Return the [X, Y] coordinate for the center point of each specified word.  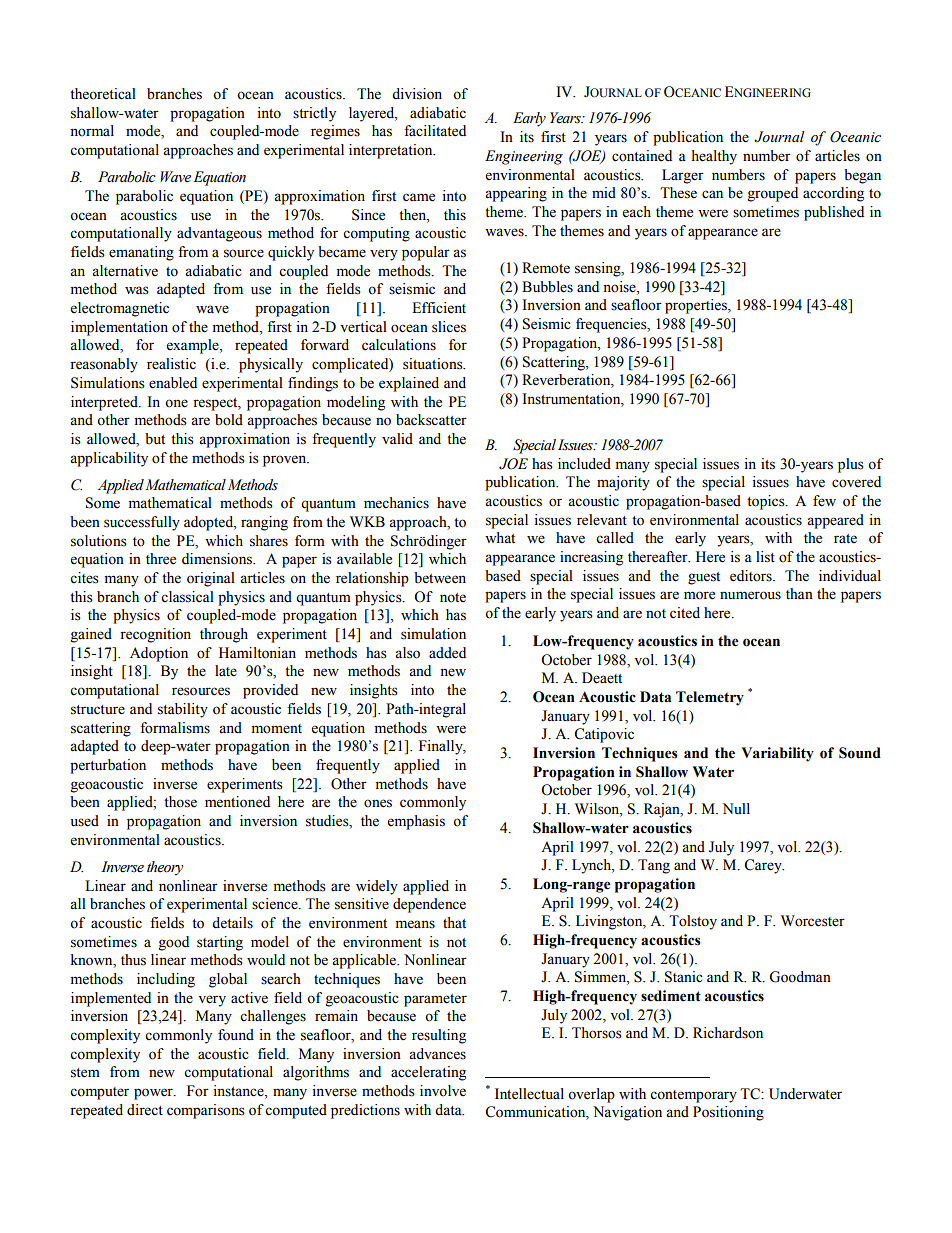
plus [851, 465]
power [154, 1094]
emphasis [416, 822]
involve [443, 1091]
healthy [714, 157]
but [155, 439]
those [180, 802]
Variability [777, 754]
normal [92, 131]
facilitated [435, 131]
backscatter [431, 420]
